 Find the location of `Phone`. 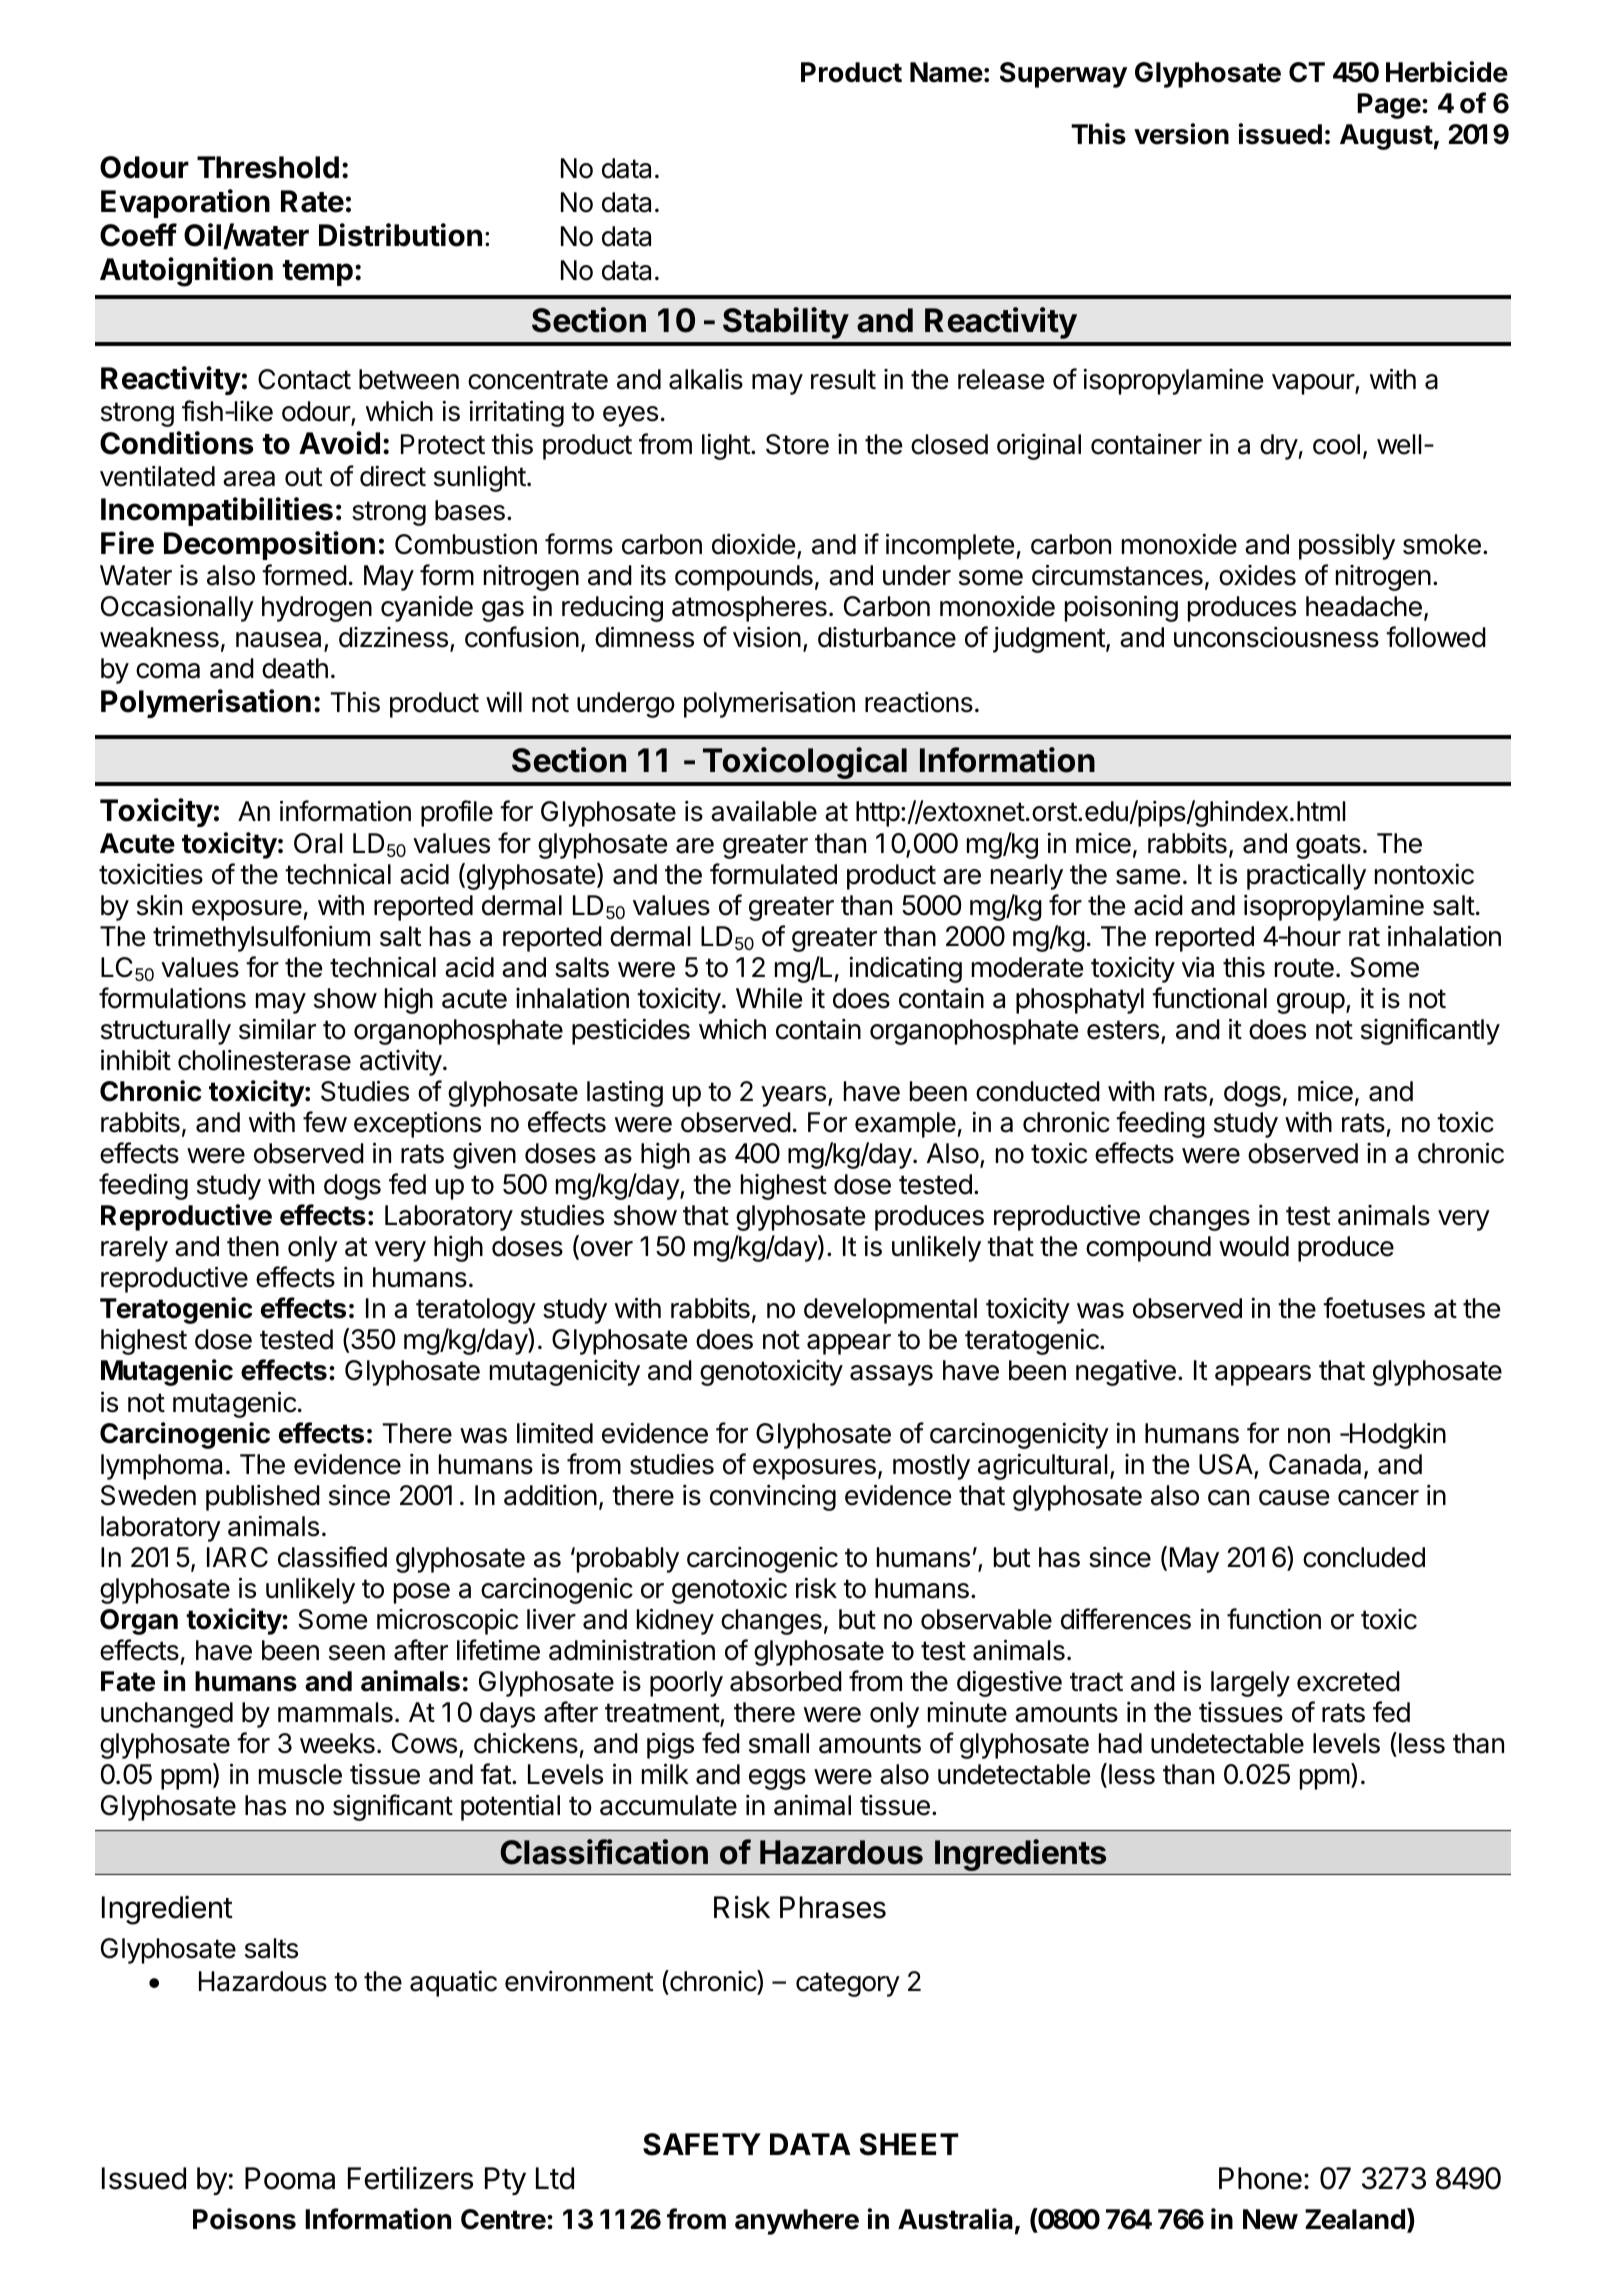

Phone is located at coordinates (1260, 2178).
